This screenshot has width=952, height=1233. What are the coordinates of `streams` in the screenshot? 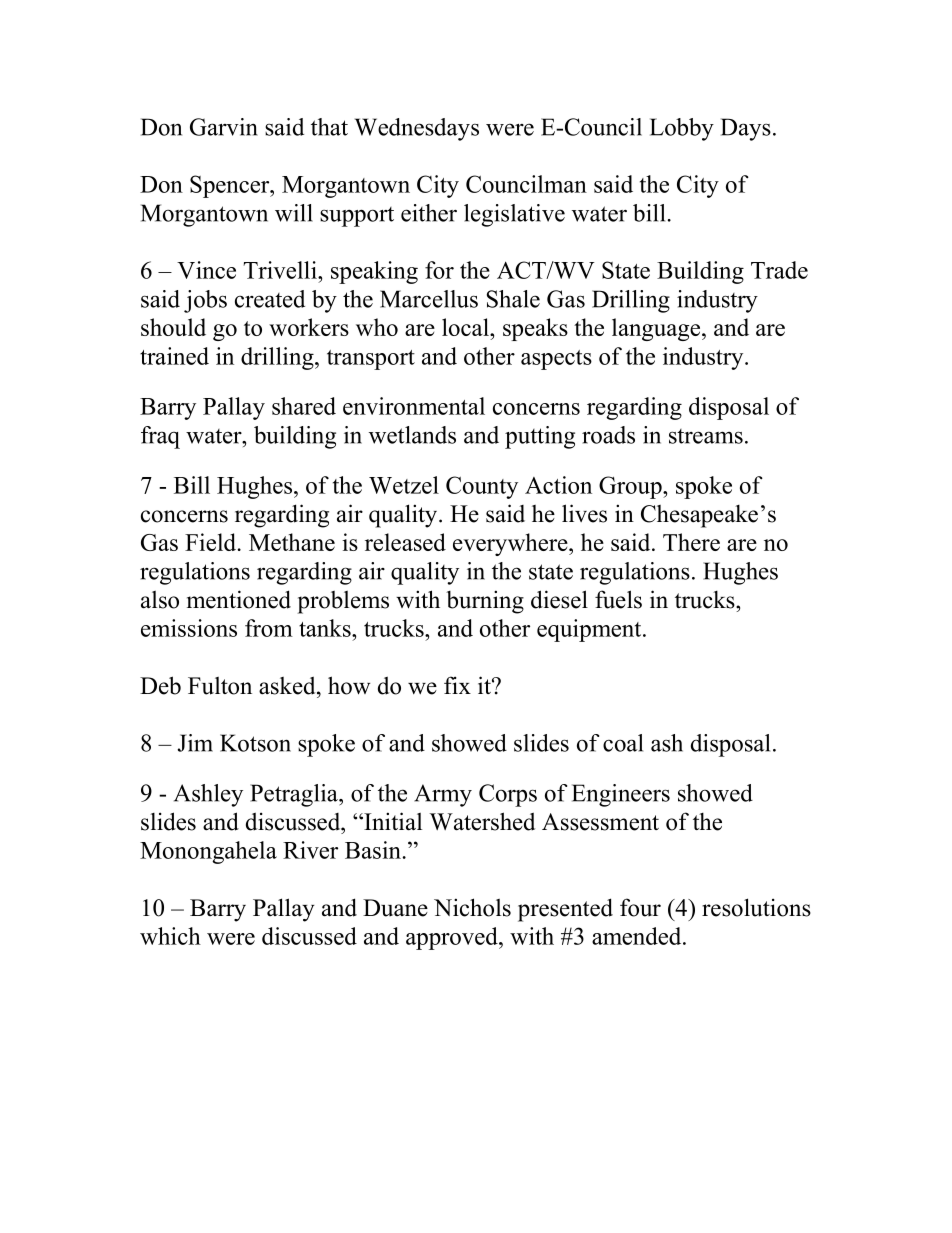 It's located at (706, 436).
